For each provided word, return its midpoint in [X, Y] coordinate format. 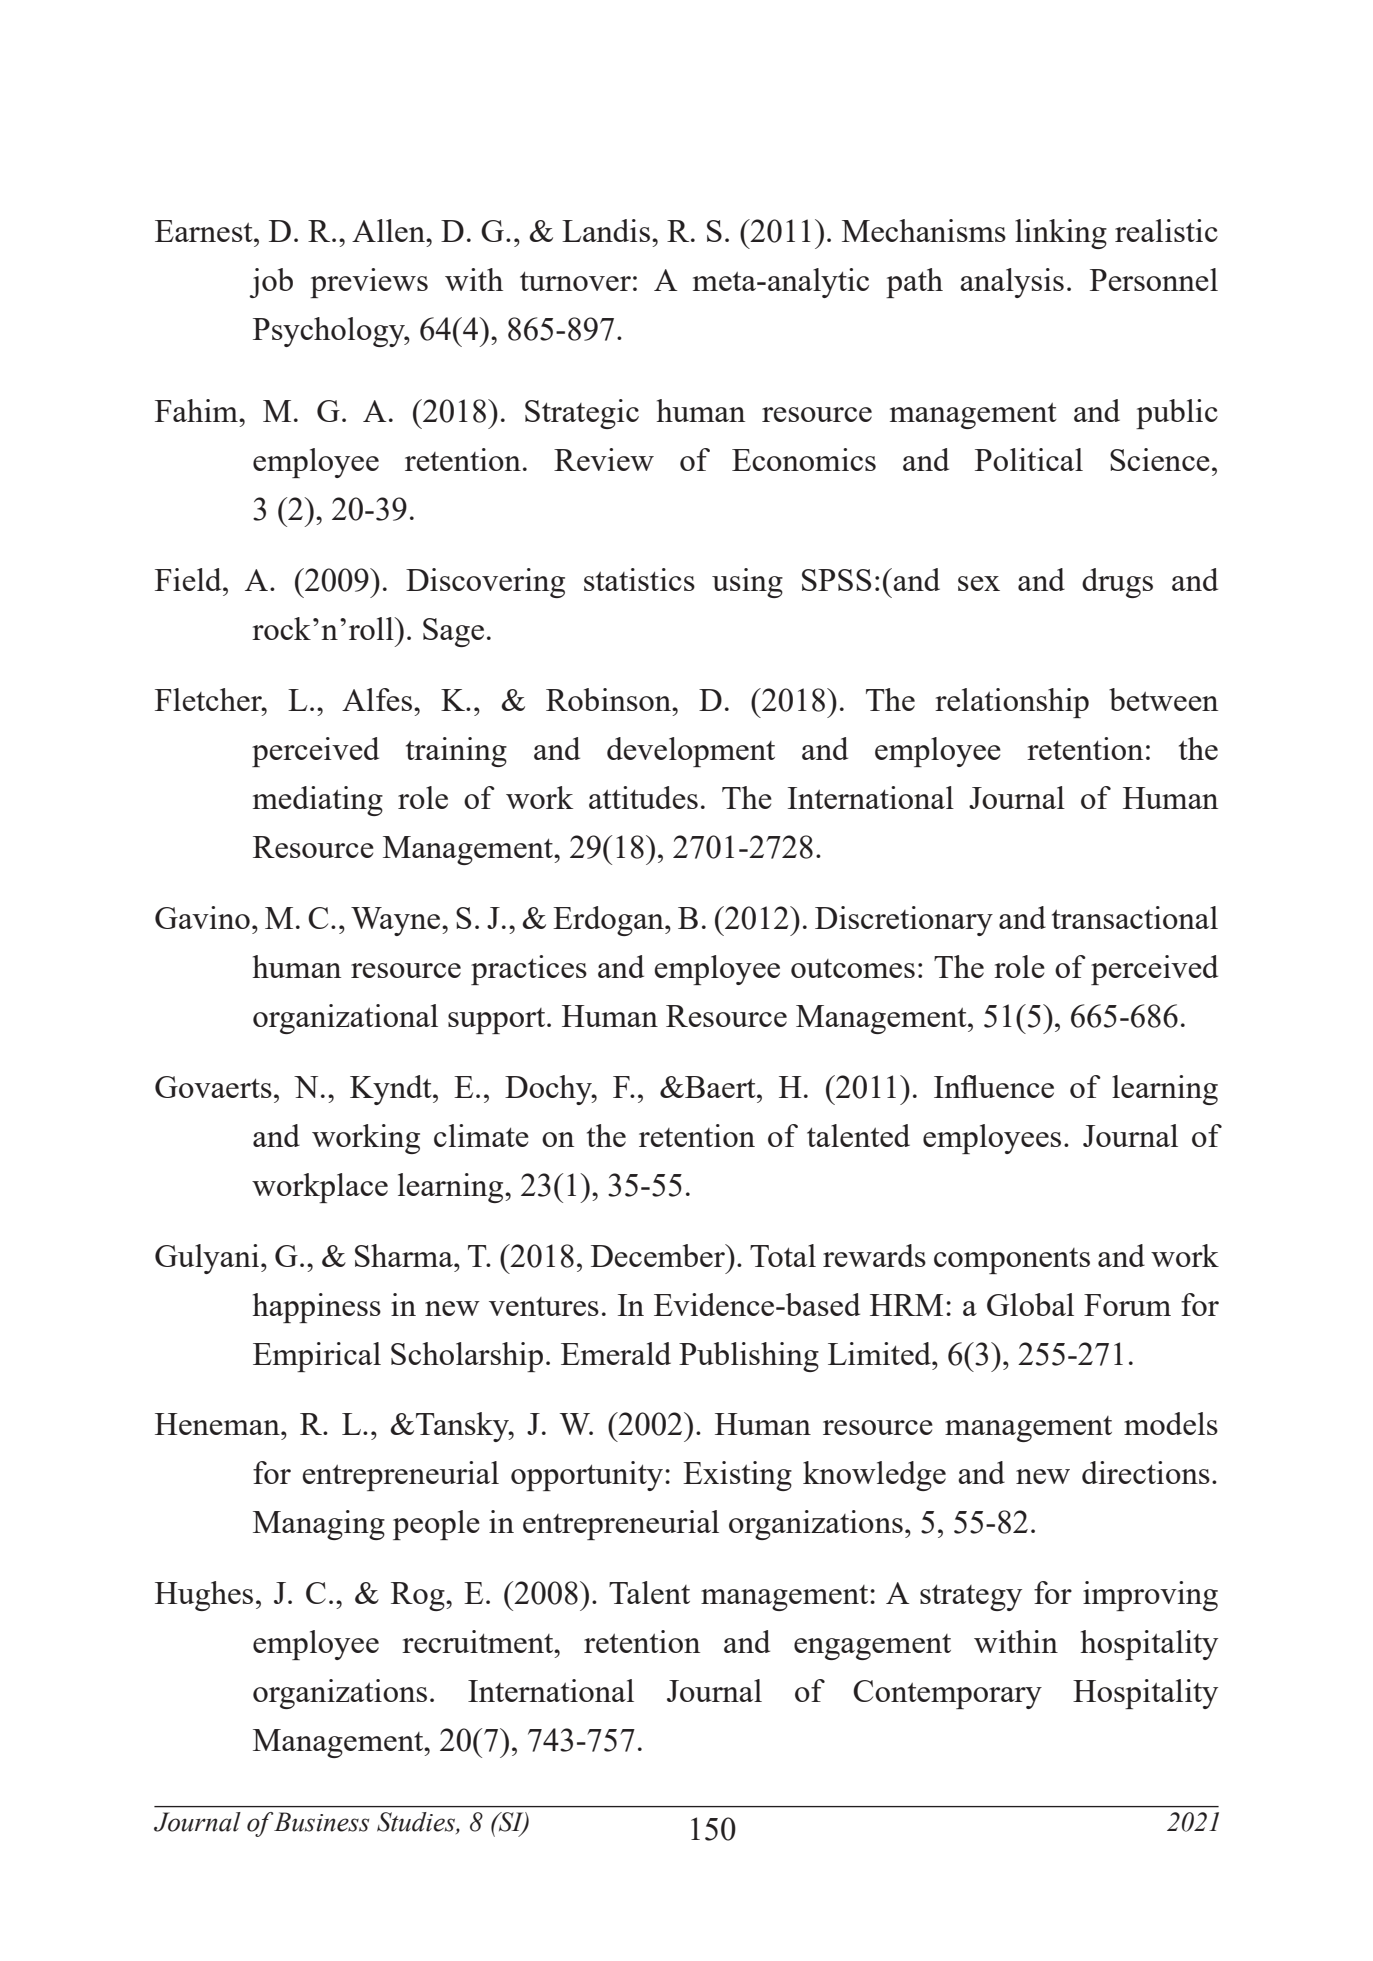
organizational [345, 1019]
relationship [1012, 703]
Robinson [610, 699]
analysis [1012, 283]
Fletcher [209, 699]
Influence [994, 1086]
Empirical [317, 1357]
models [1171, 1423]
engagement [872, 1647]
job [271, 283]
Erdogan [609, 921]
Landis [606, 230]
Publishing [749, 1357]
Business [321, 1822]
